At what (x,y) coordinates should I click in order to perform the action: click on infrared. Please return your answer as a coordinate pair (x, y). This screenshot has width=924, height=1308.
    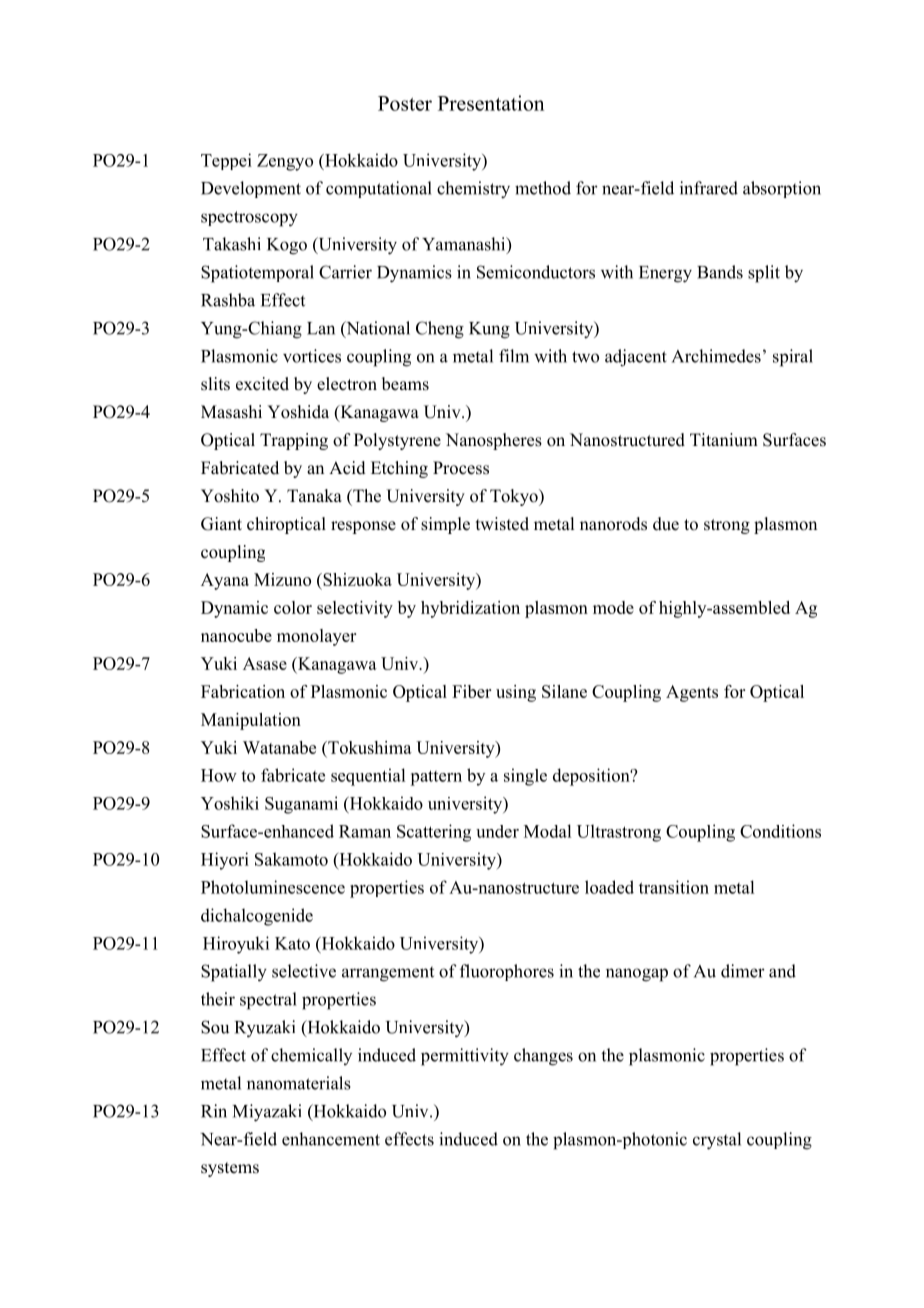
    Looking at the image, I should click on (709, 188).
